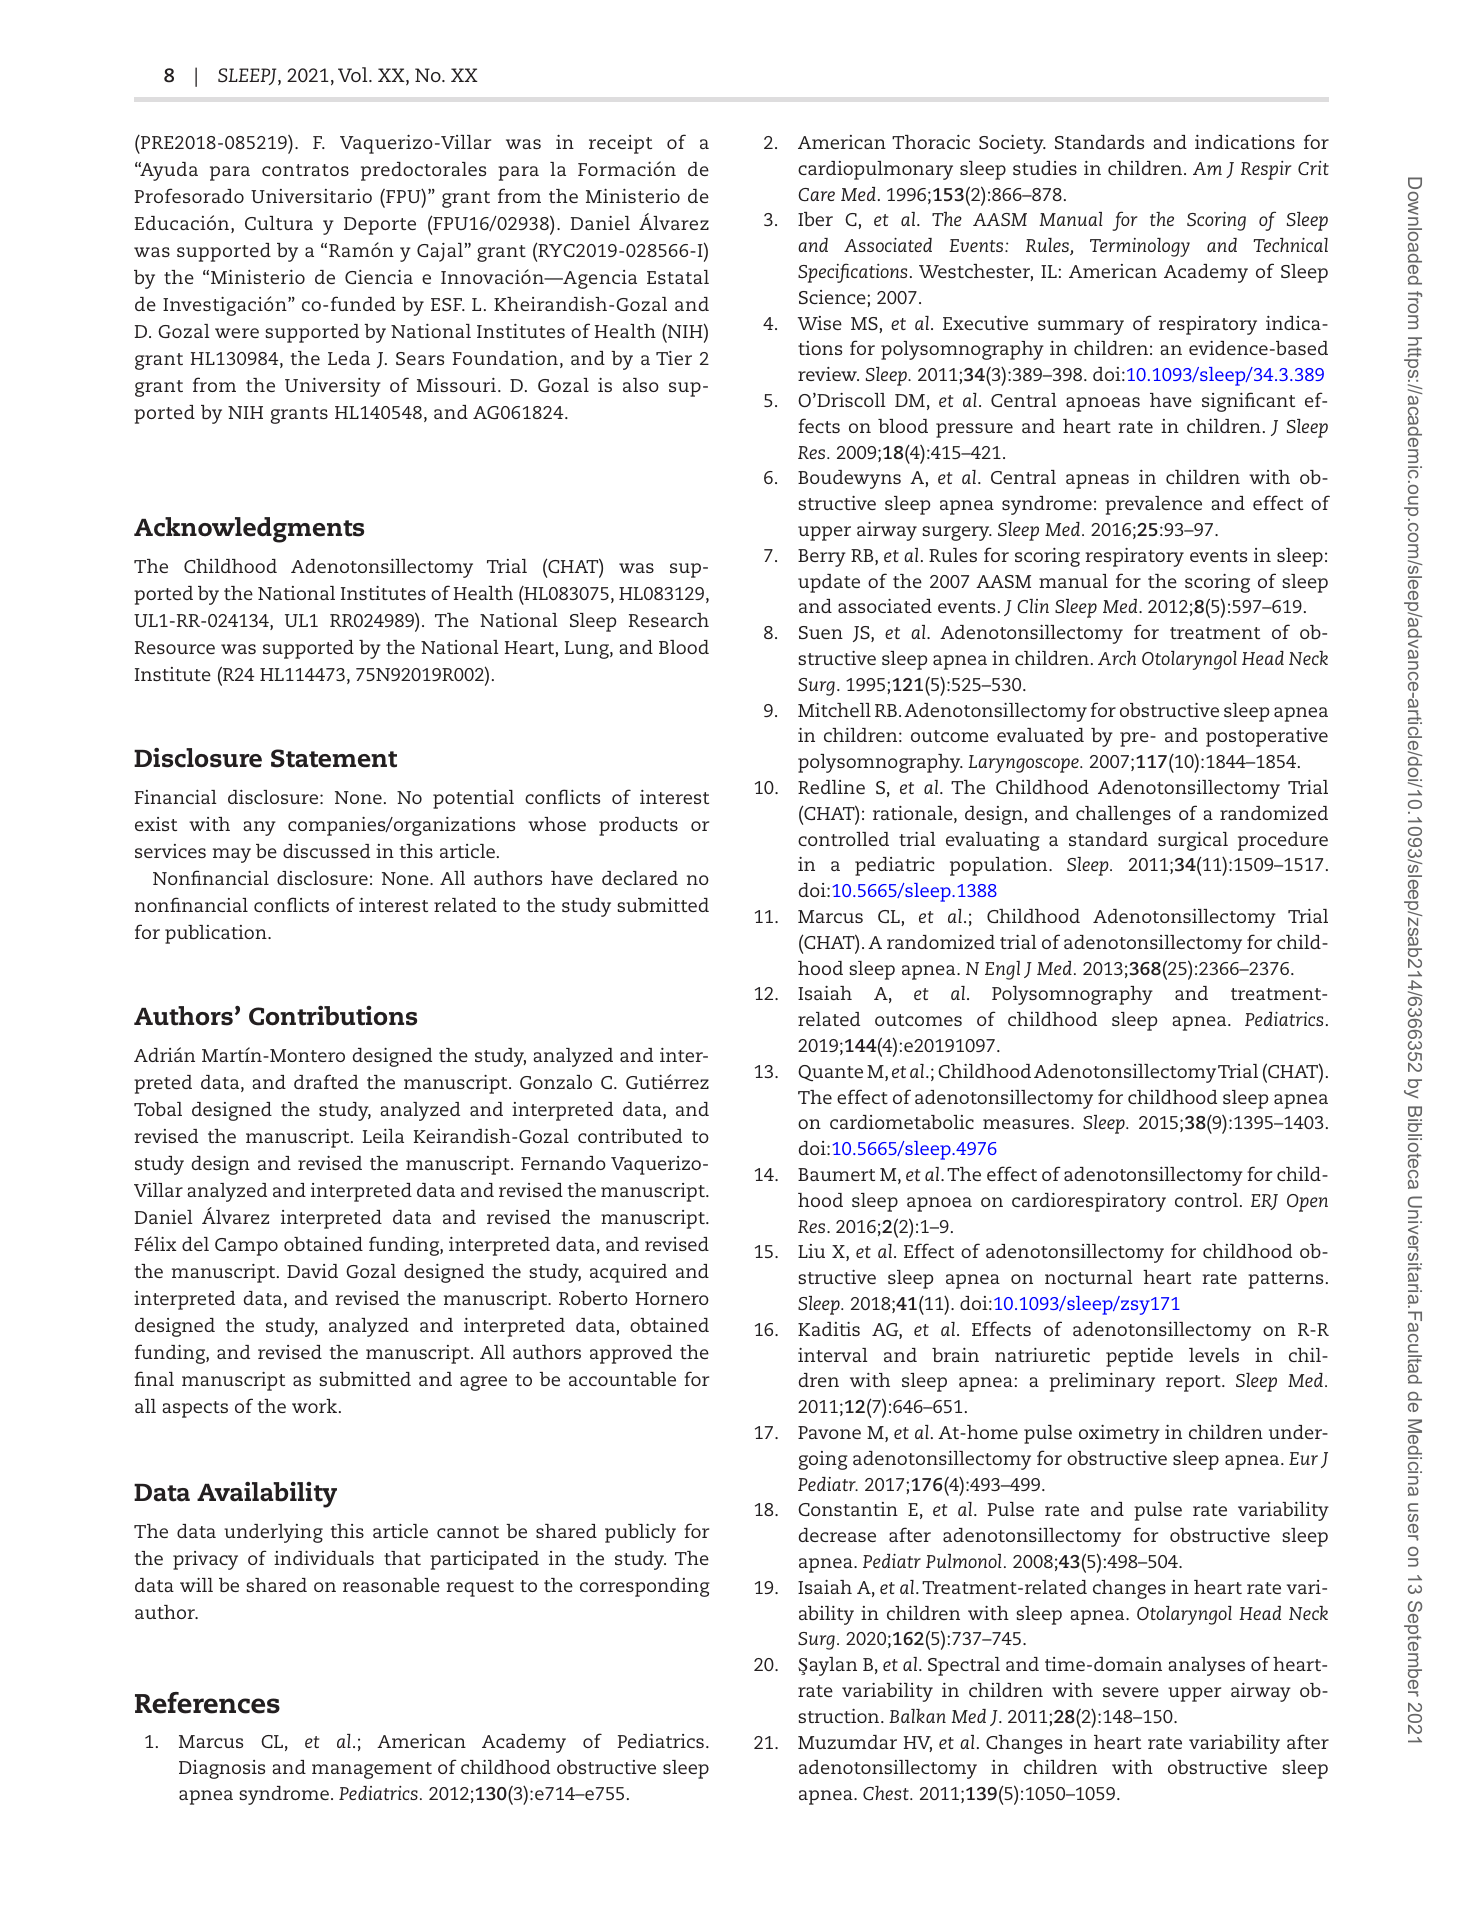 Image resolution: width=1463 pixels, height=1923 pixels. I want to click on challenges, so click(1123, 815).
